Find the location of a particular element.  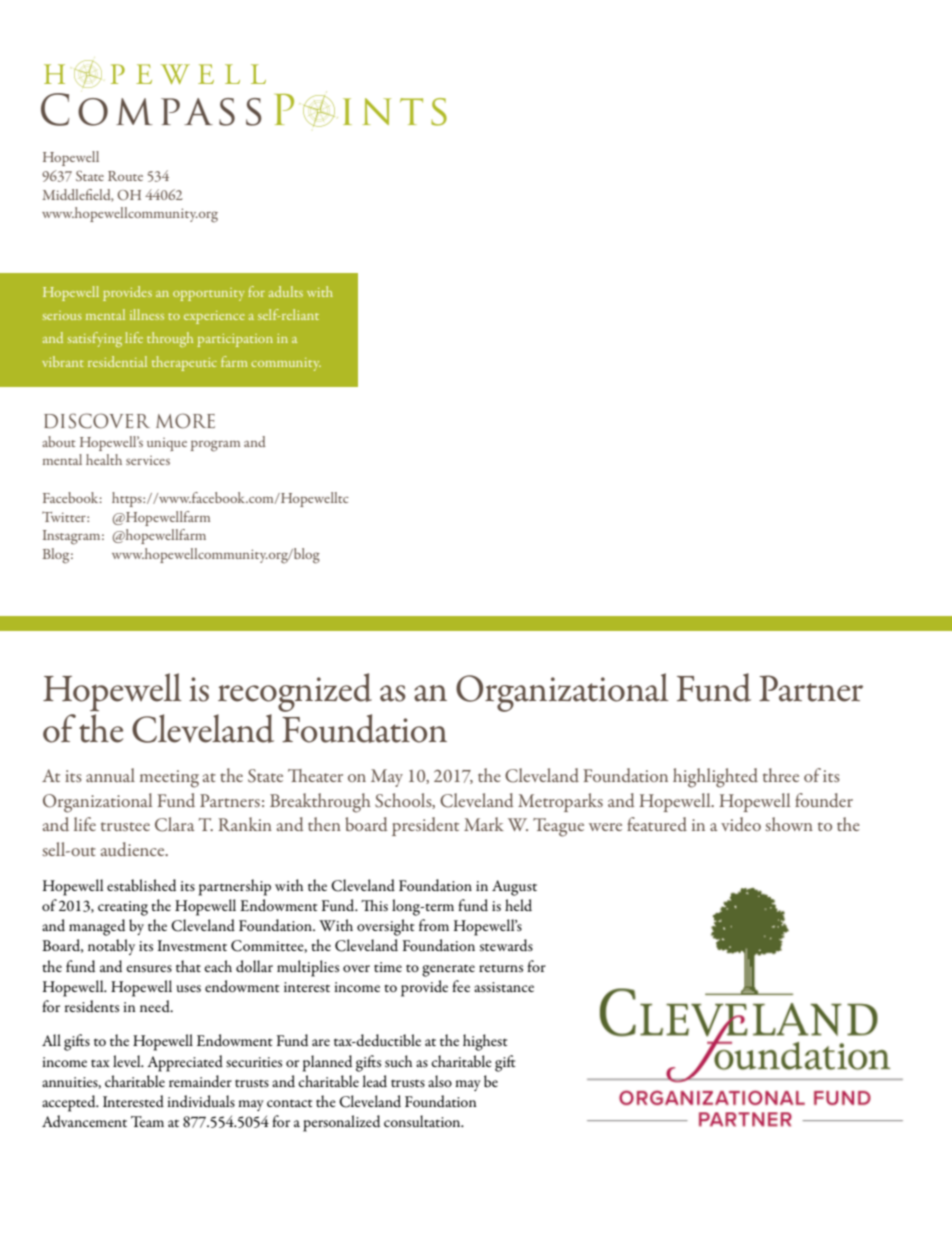

also is located at coordinates (440, 1081).
